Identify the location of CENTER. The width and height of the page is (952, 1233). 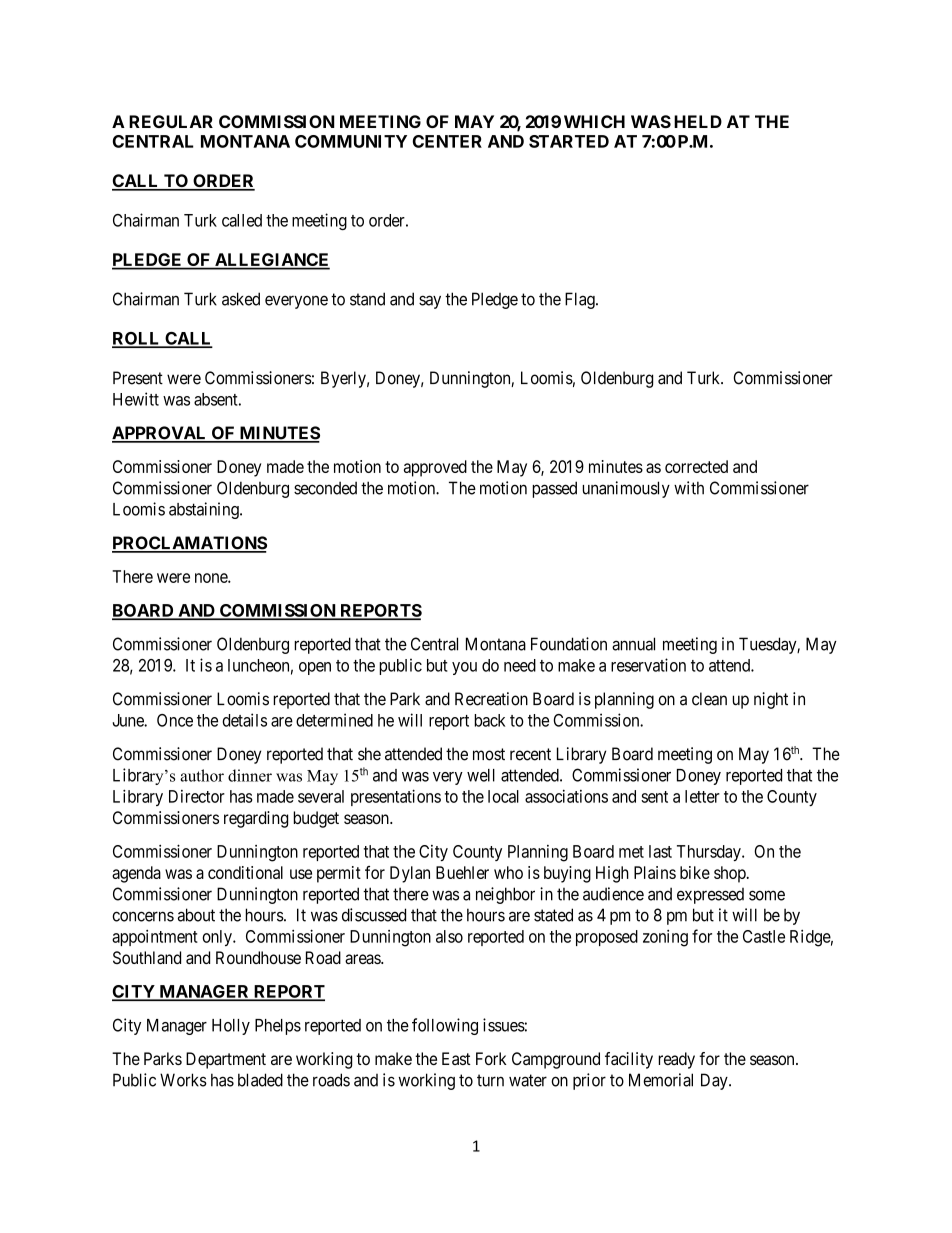
(447, 141).
